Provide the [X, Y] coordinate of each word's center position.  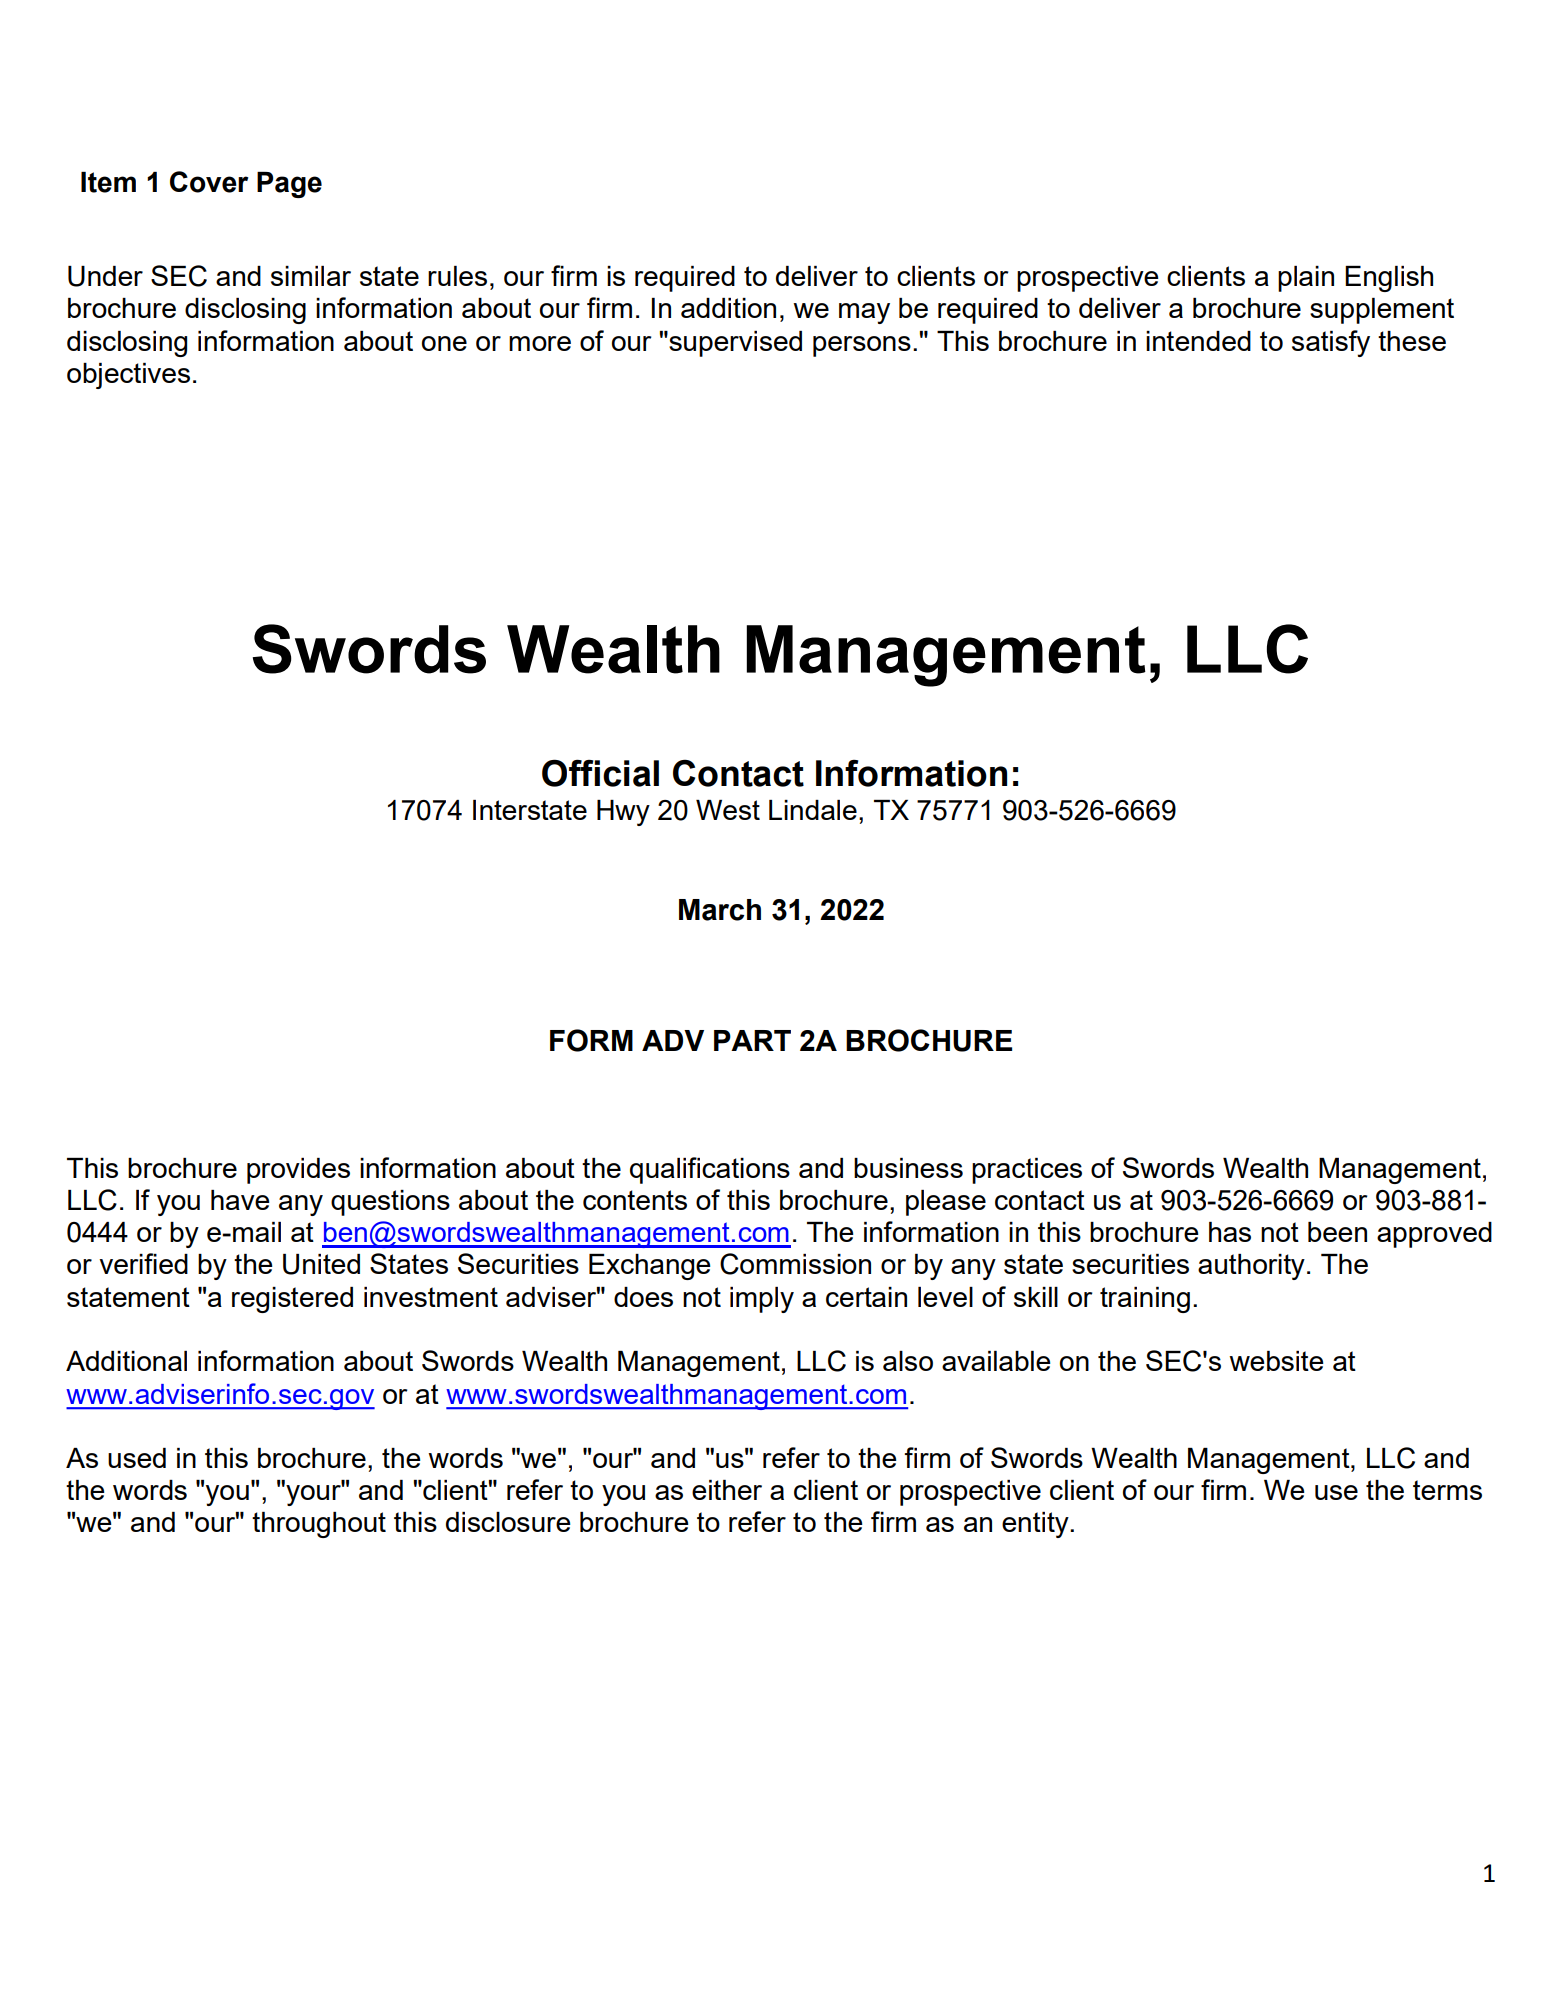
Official [600, 773]
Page [289, 185]
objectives [128, 376]
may [864, 313]
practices [1027, 1171]
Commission [795, 1264]
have [240, 1200]
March [720, 910]
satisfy [1331, 343]
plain [1306, 279]
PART [752, 1040]
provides [298, 1171]
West [728, 810]
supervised [734, 344]
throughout [319, 1525]
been [1337, 1232]
